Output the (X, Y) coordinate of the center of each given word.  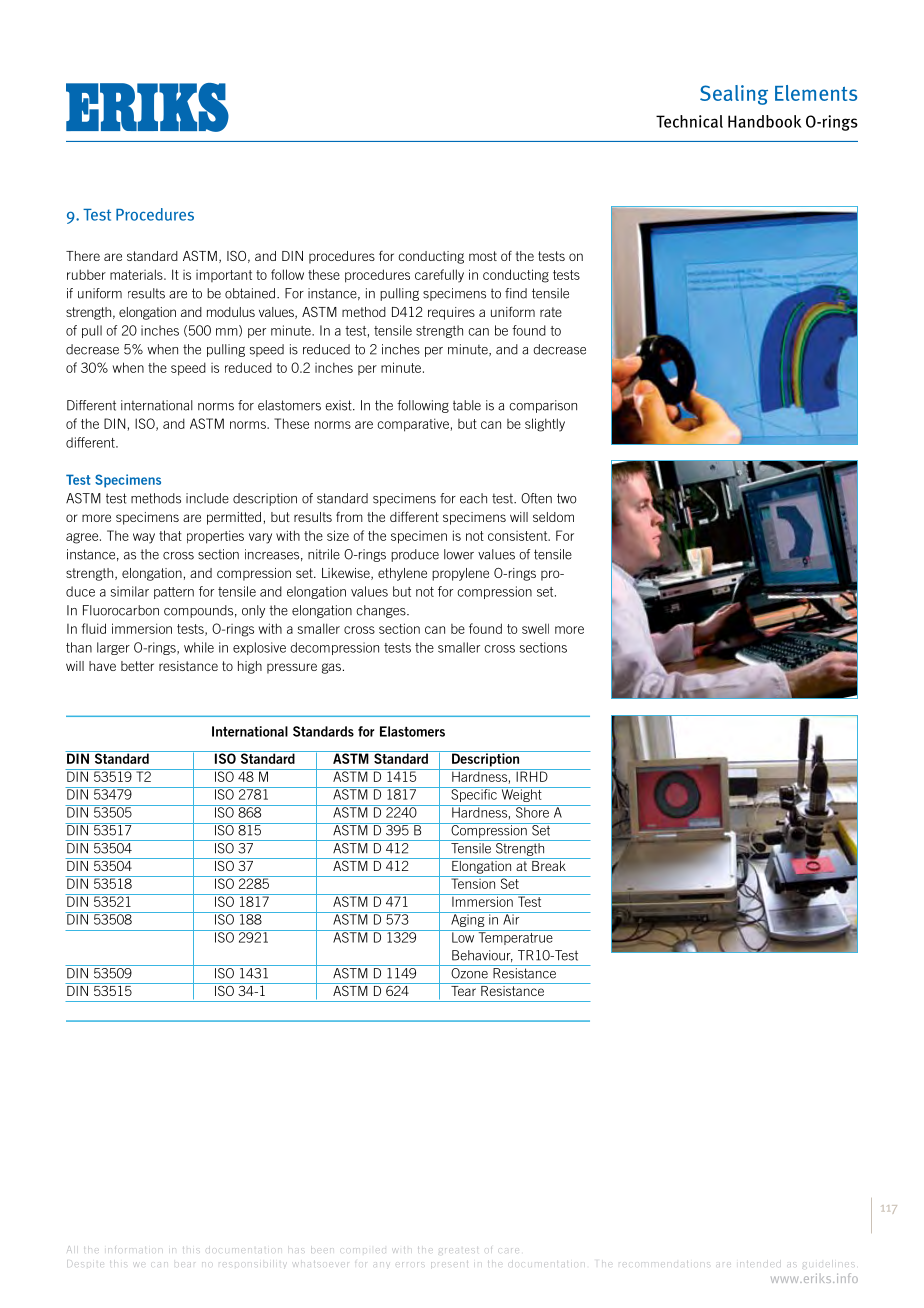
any (382, 1264)
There (83, 256)
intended (759, 1263)
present (449, 1264)
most (483, 256)
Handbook (765, 121)
